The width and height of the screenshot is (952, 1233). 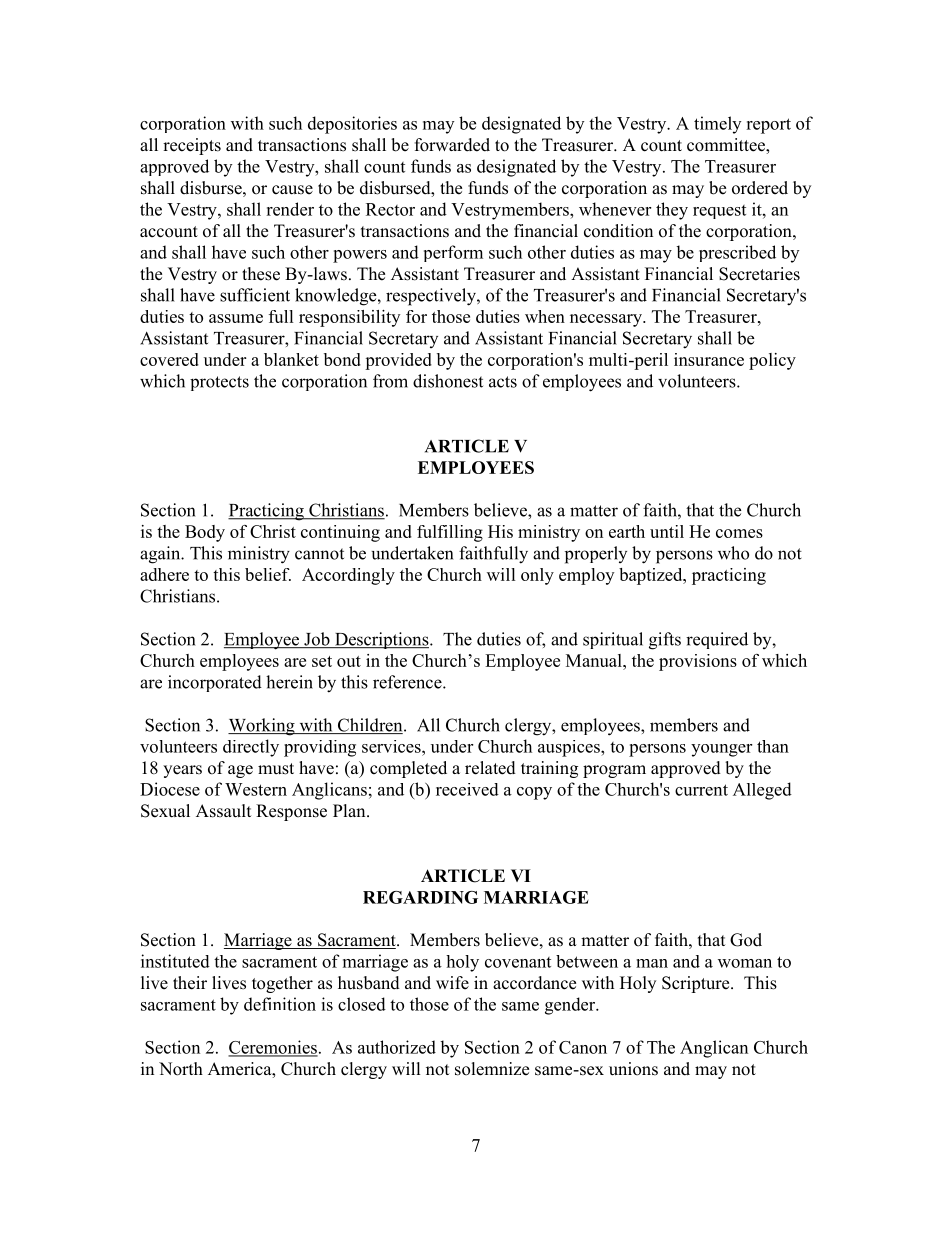 What do you see at coordinates (219, 383) in the screenshot?
I see `protects` at bounding box center [219, 383].
